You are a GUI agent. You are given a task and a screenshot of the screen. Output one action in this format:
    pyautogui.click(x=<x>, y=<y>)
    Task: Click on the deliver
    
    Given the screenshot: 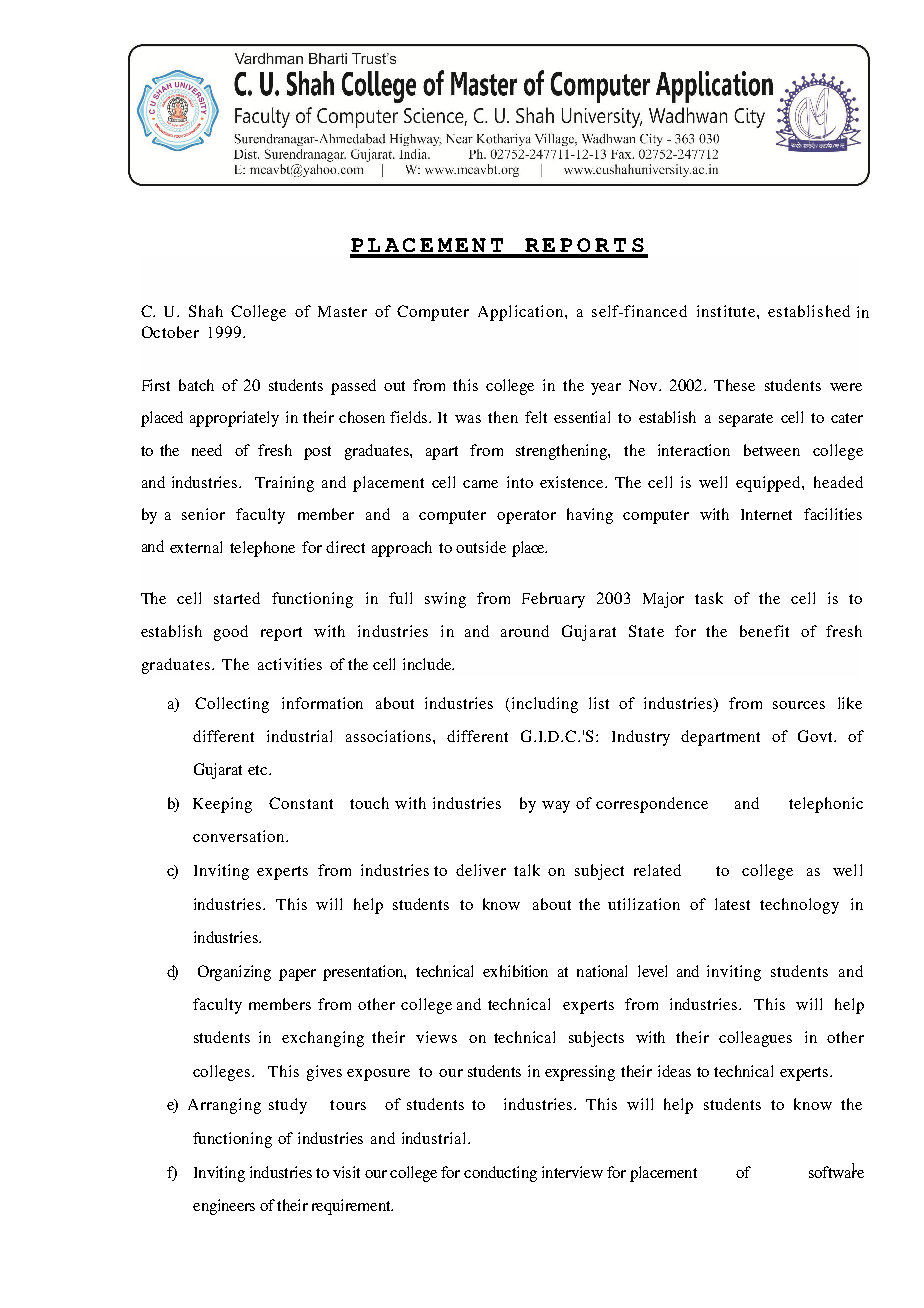 What is the action you would take?
    pyautogui.click(x=481, y=870)
